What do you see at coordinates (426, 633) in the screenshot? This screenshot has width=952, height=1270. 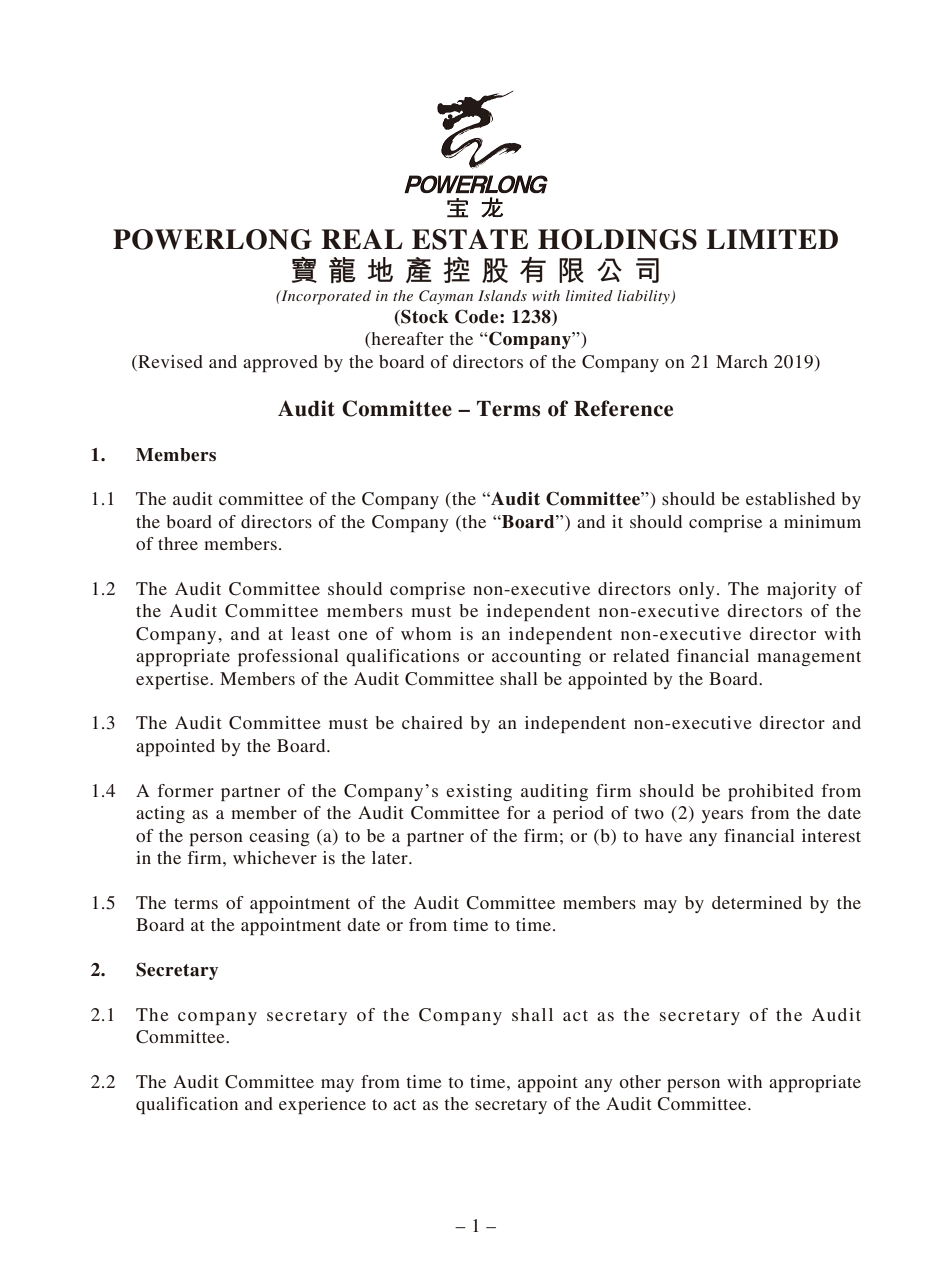 I see `whom` at bounding box center [426, 633].
